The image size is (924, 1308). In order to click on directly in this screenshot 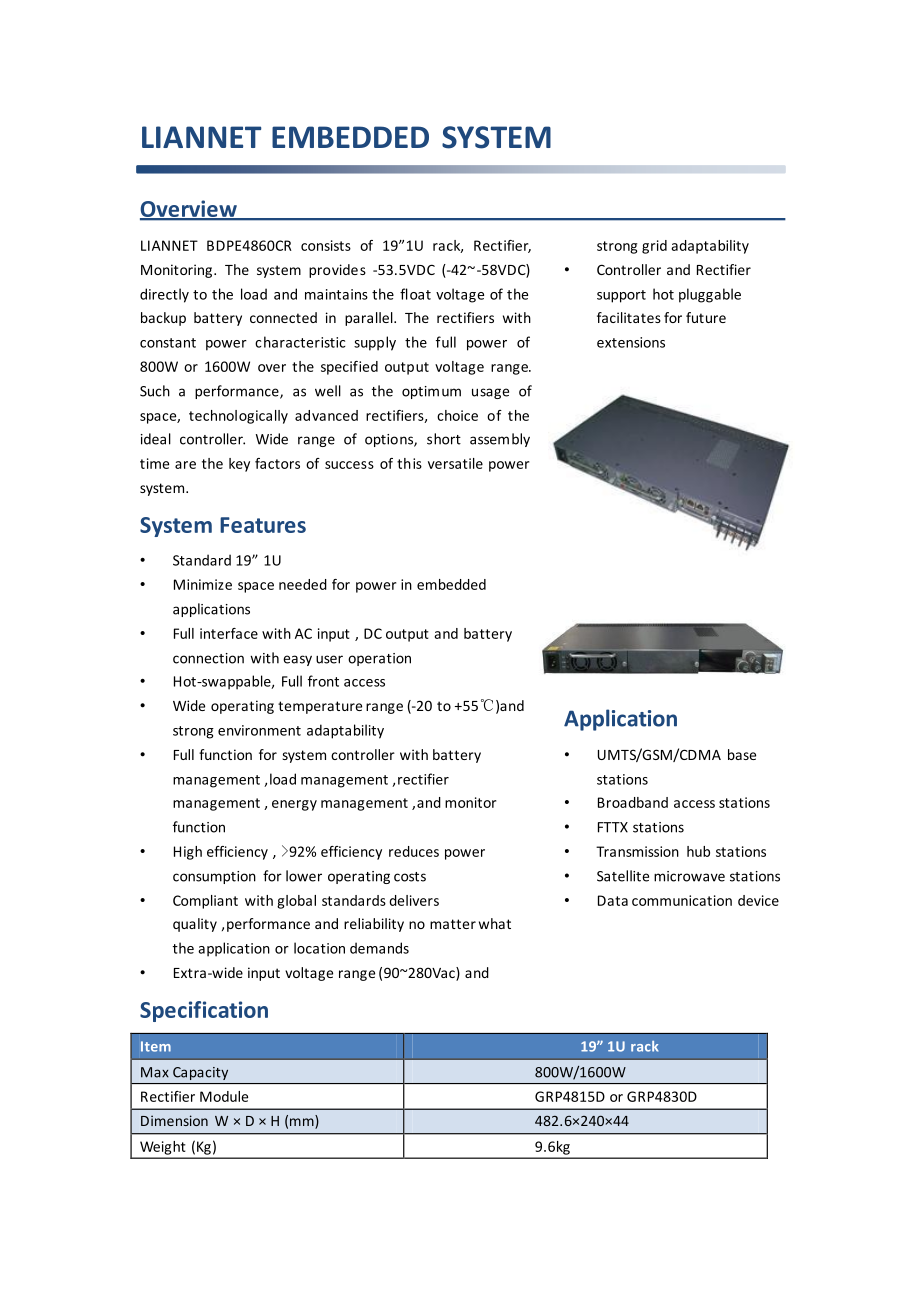, I will do `click(164, 295)`.
